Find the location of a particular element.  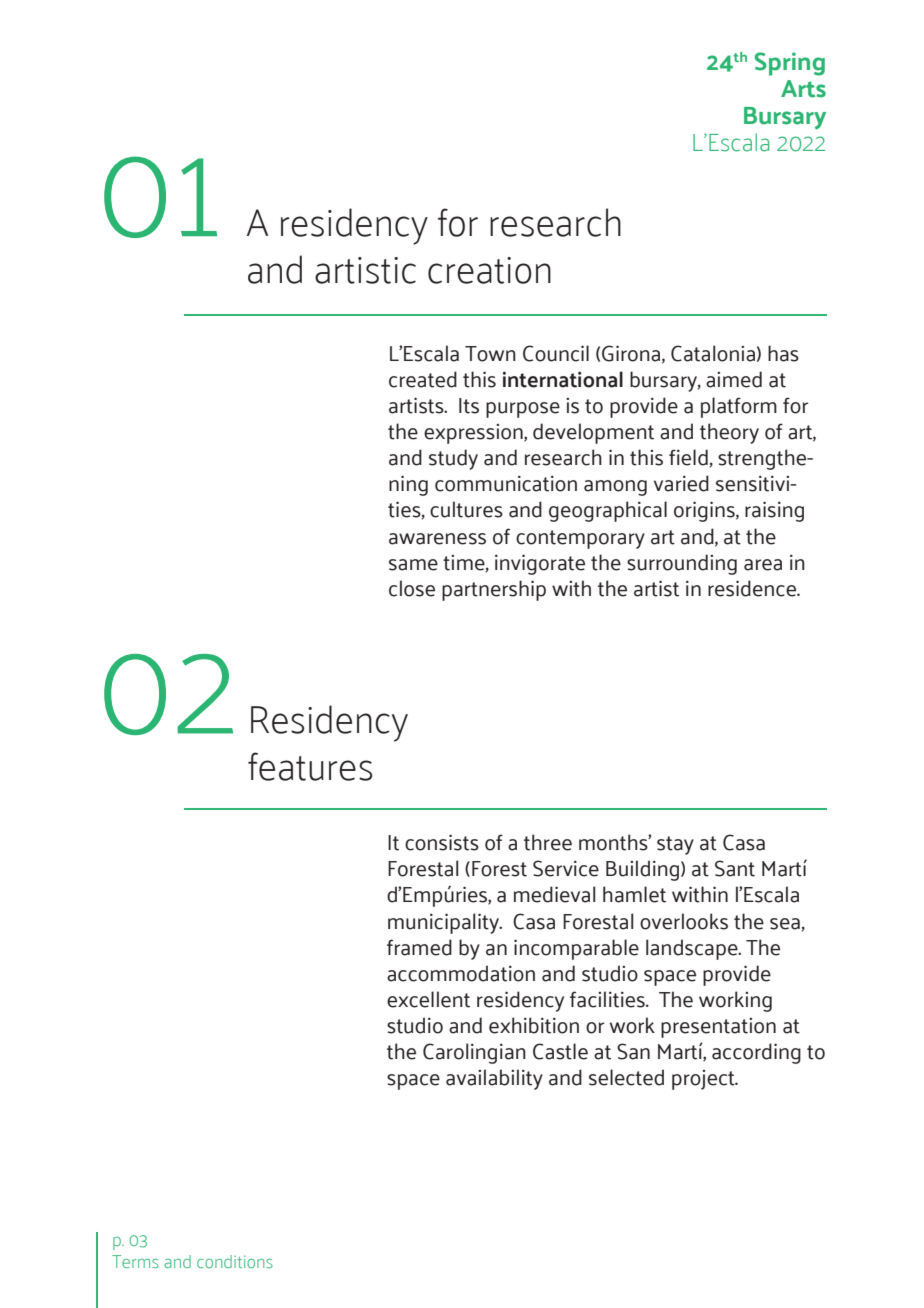

created is located at coordinates (423, 379).
